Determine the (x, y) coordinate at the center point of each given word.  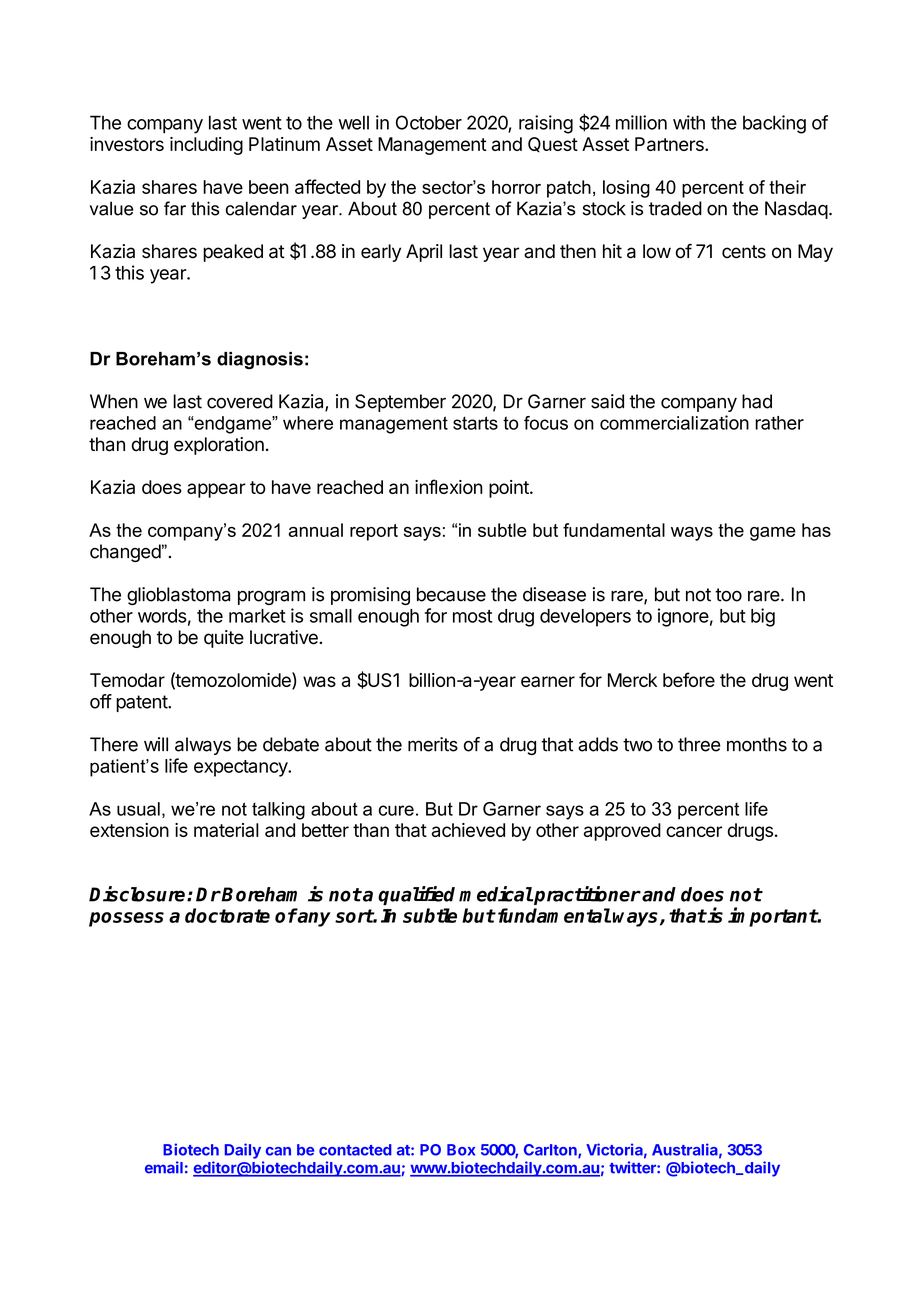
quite (224, 639)
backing (774, 124)
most (472, 616)
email (164, 1167)
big (763, 617)
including (206, 146)
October (429, 122)
